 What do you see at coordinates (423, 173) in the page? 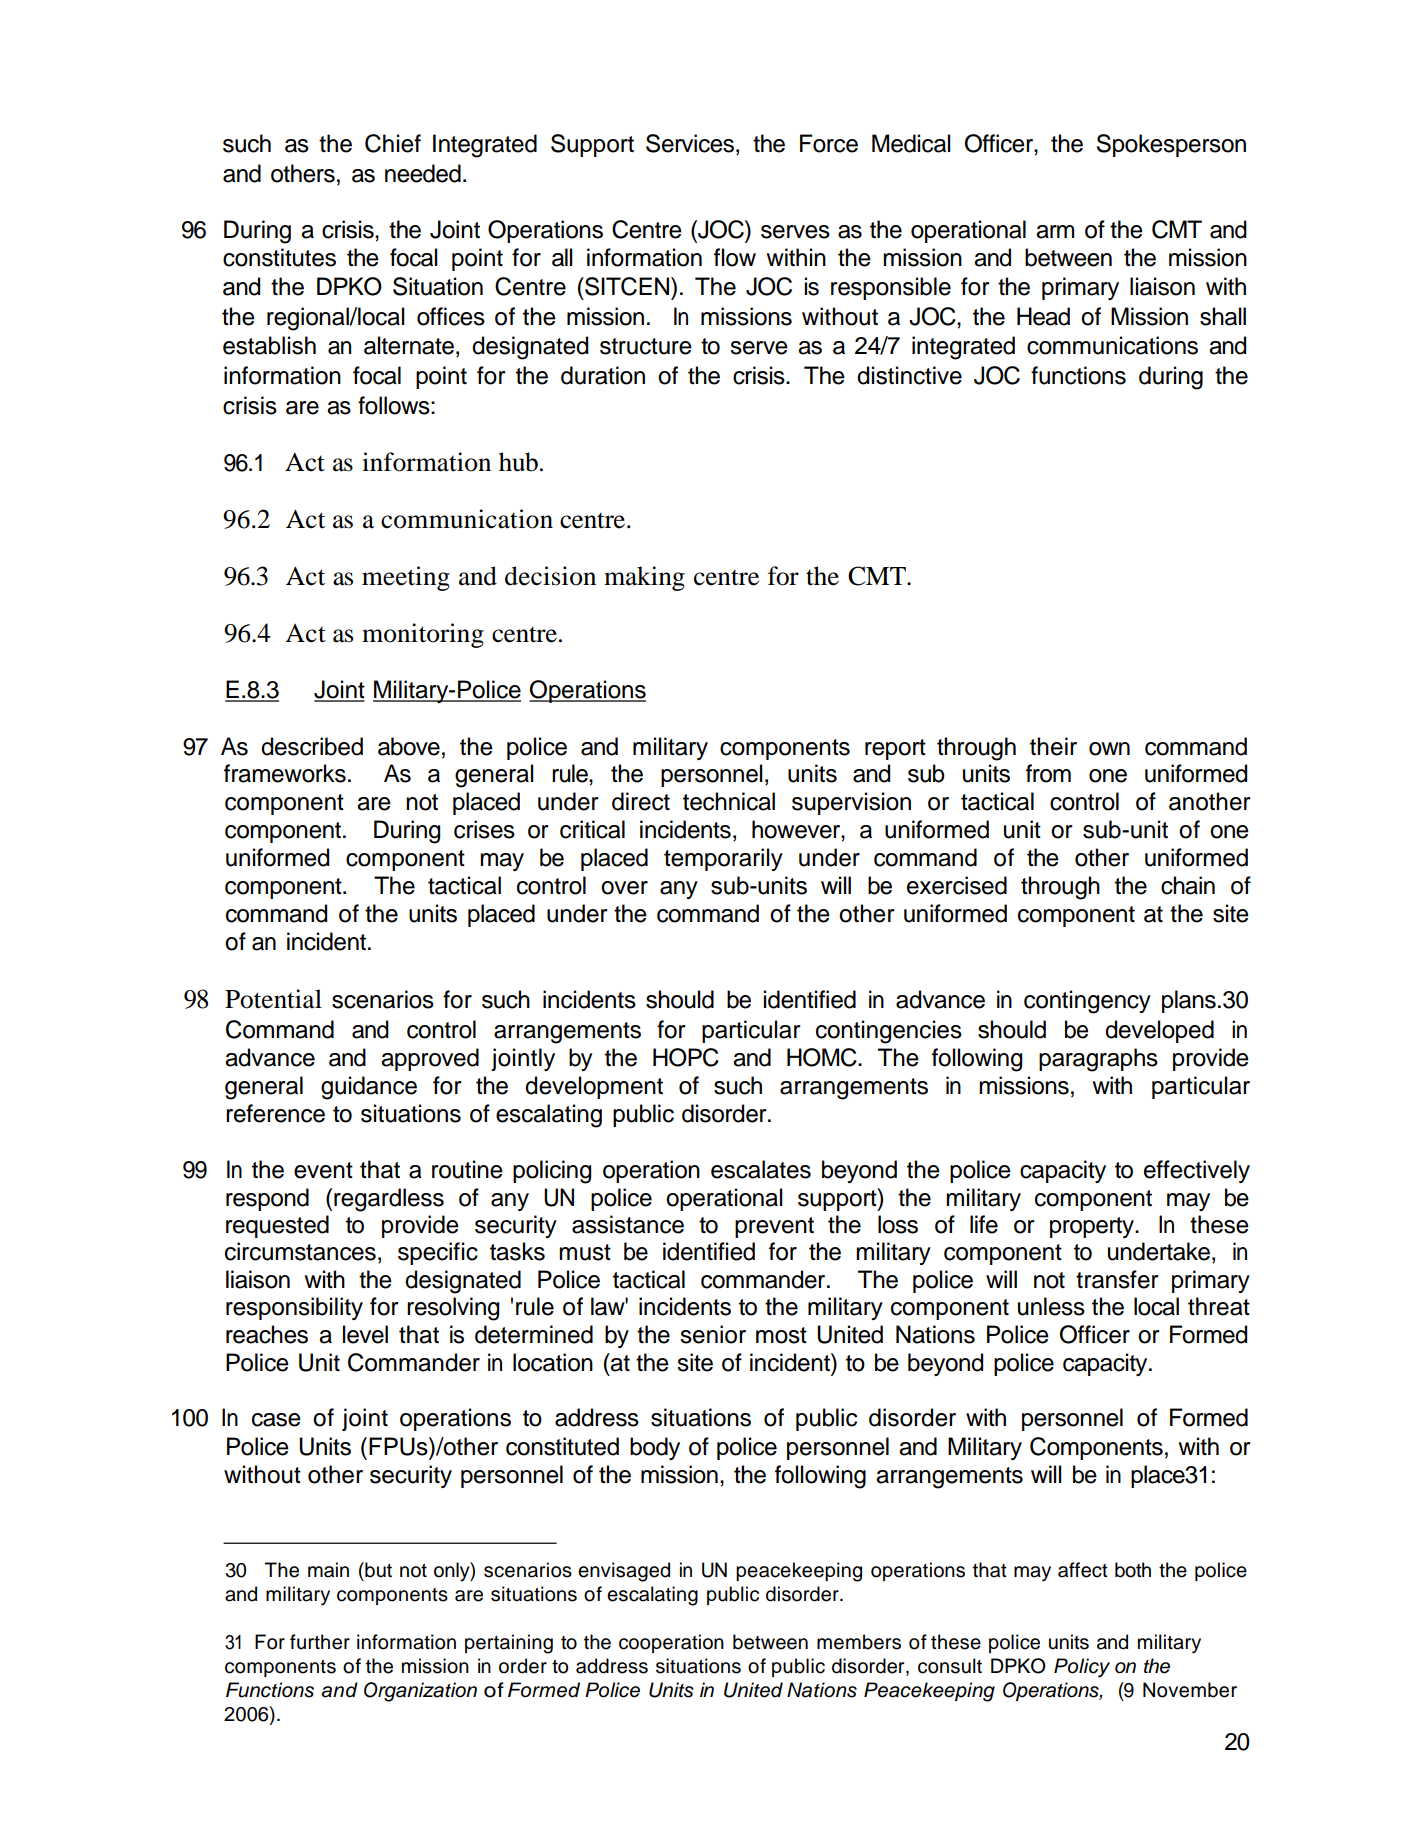
I see `needed` at bounding box center [423, 173].
